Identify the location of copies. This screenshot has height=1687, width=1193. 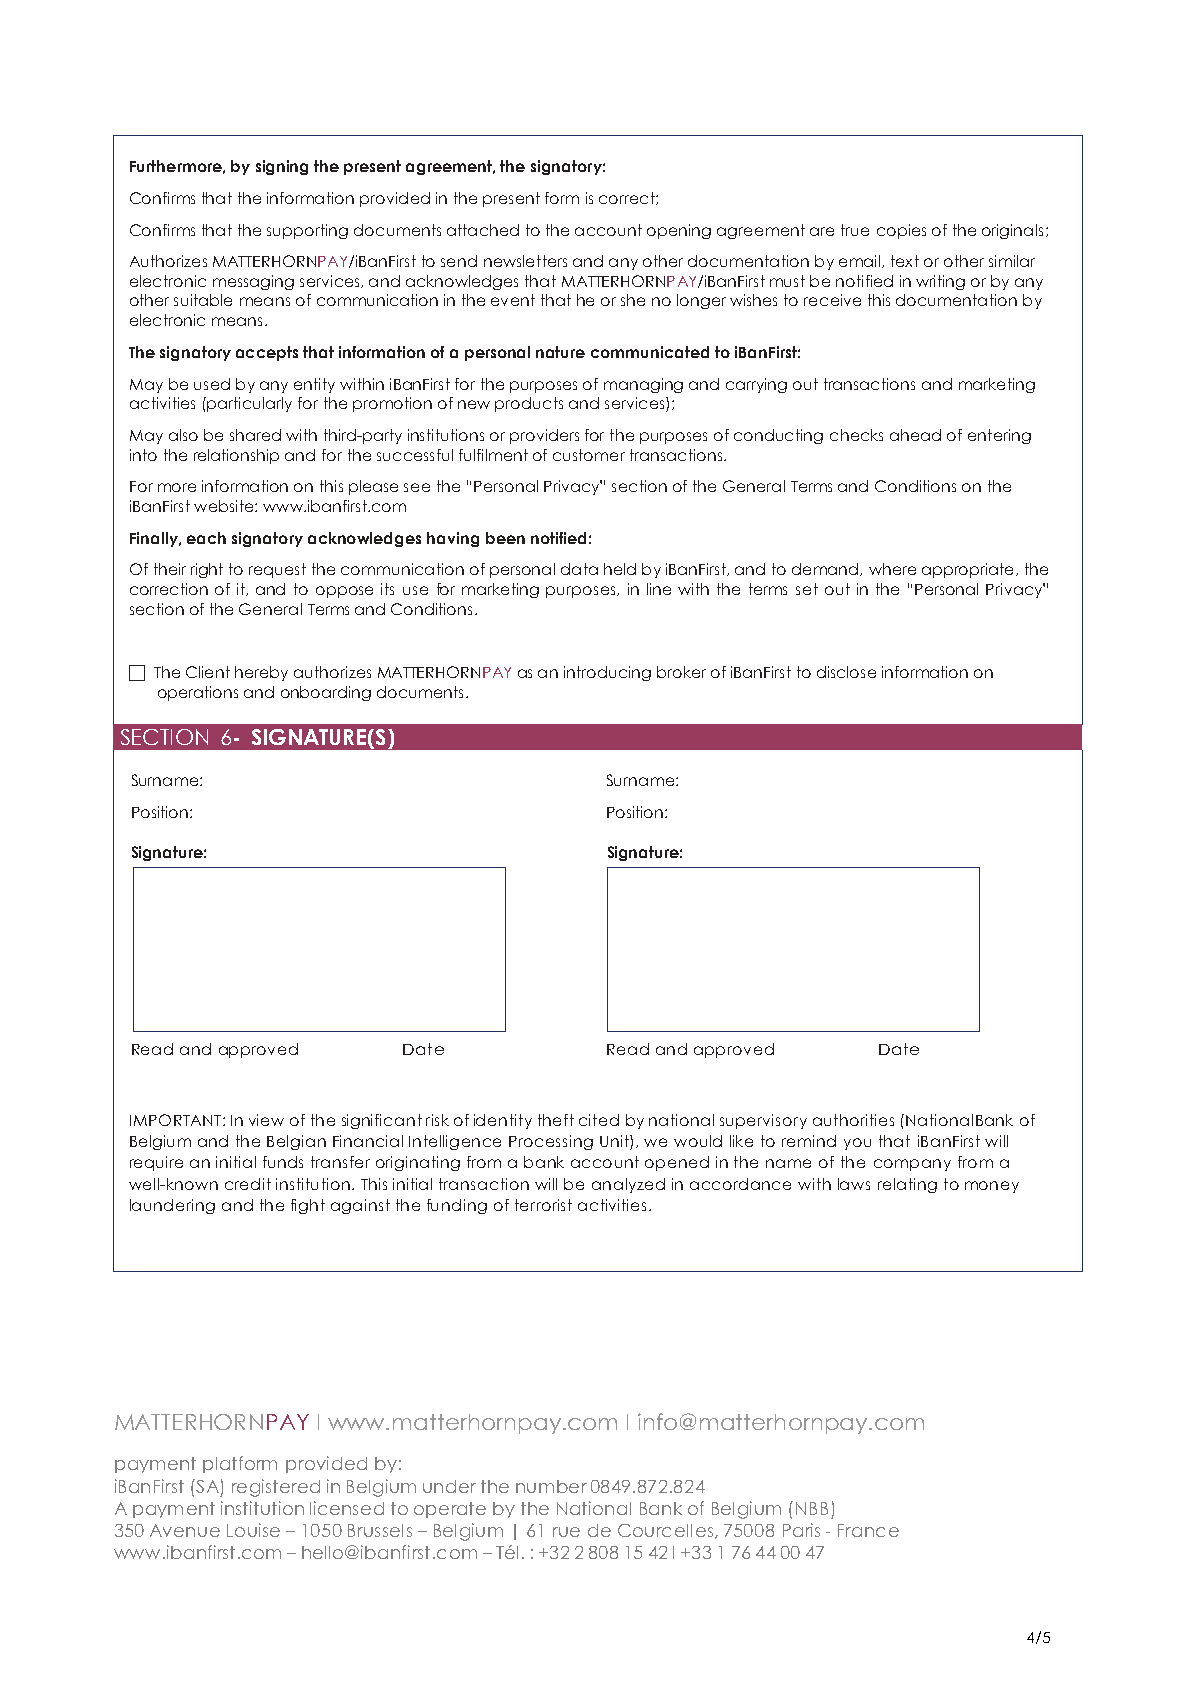
(901, 231).
